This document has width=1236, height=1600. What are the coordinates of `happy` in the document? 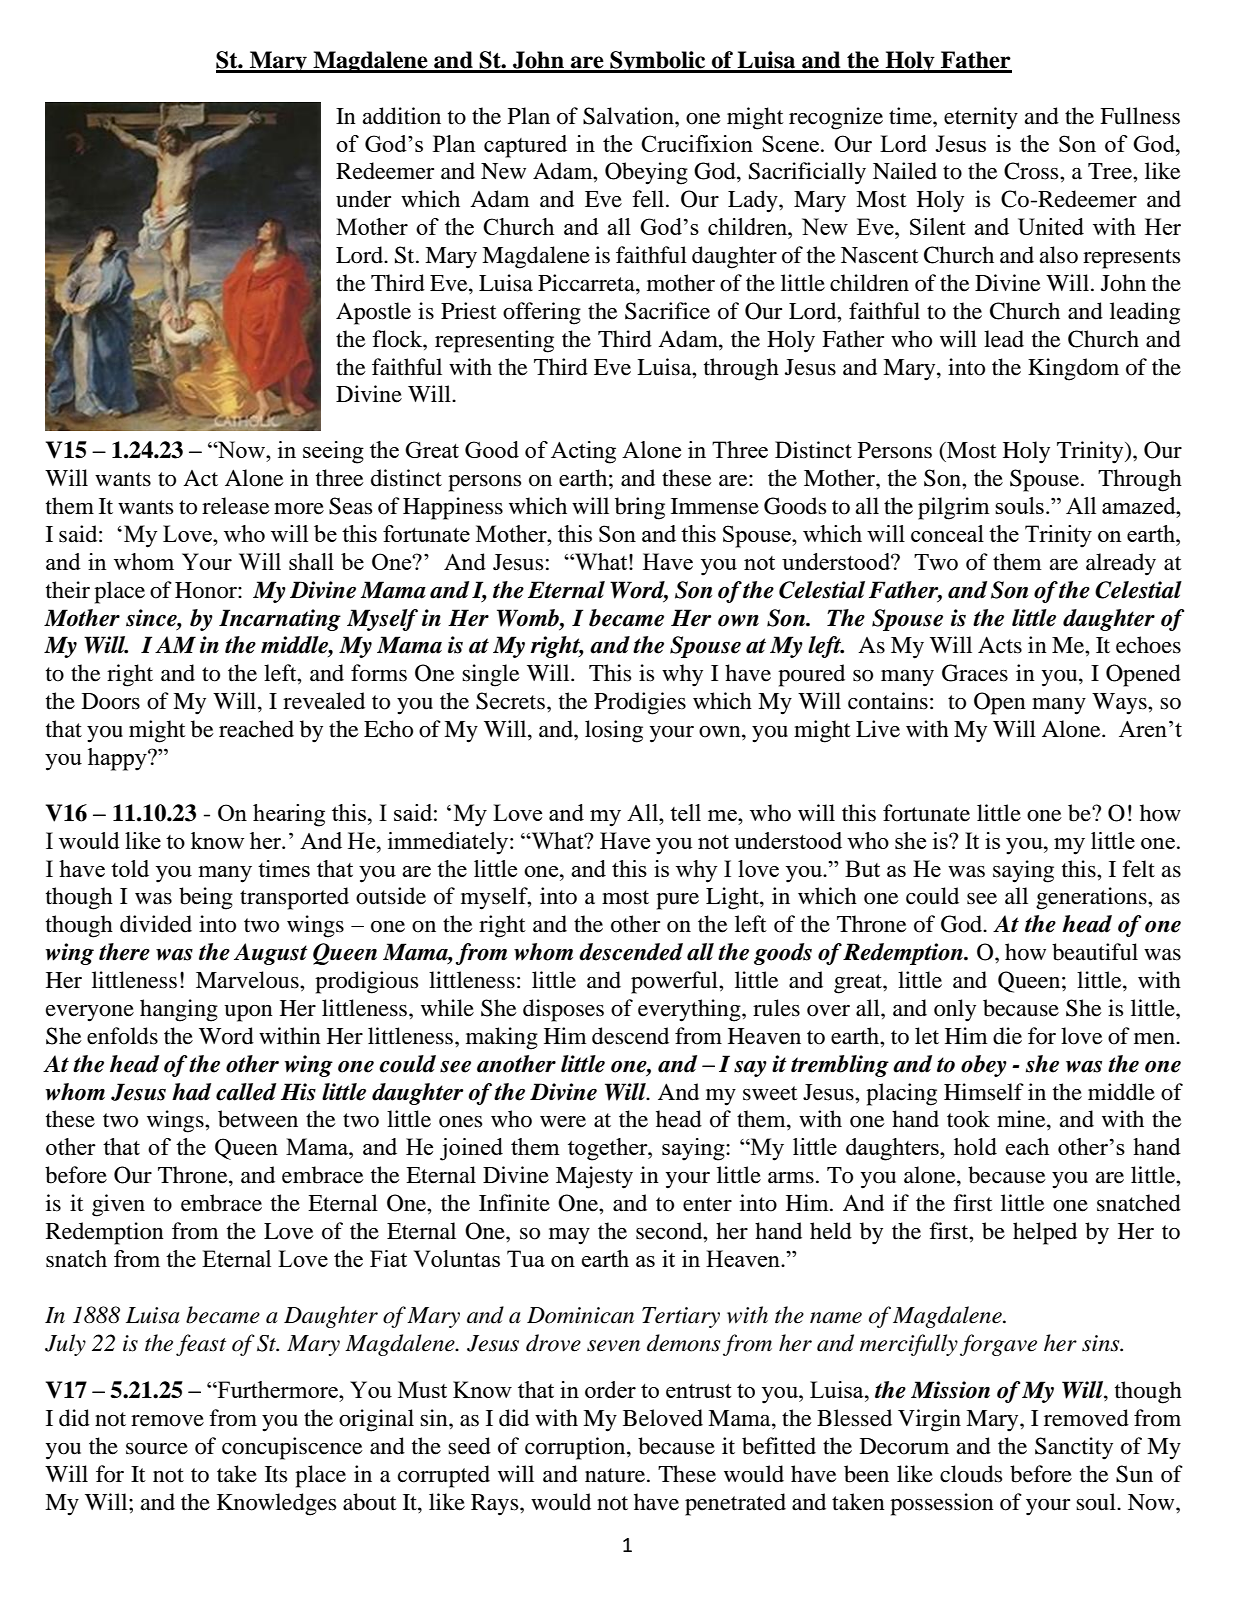 It's located at (118, 759).
